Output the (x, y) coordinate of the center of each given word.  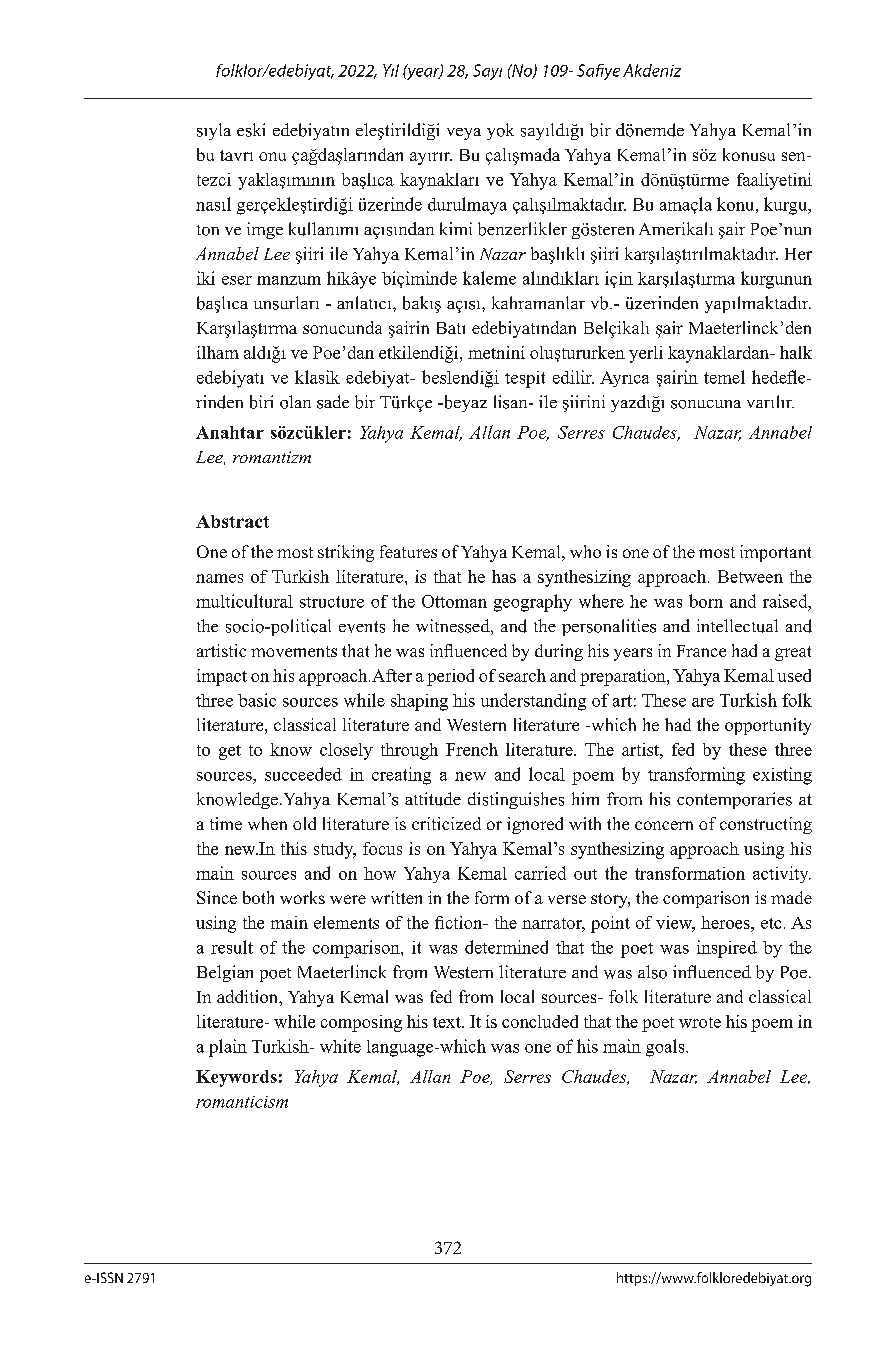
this (294, 848)
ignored (535, 825)
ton (208, 230)
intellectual (737, 626)
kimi (456, 228)
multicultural (244, 601)
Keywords (236, 1078)
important (775, 553)
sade (333, 402)
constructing (766, 825)
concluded (540, 1021)
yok (500, 131)
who (585, 551)
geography (533, 603)
